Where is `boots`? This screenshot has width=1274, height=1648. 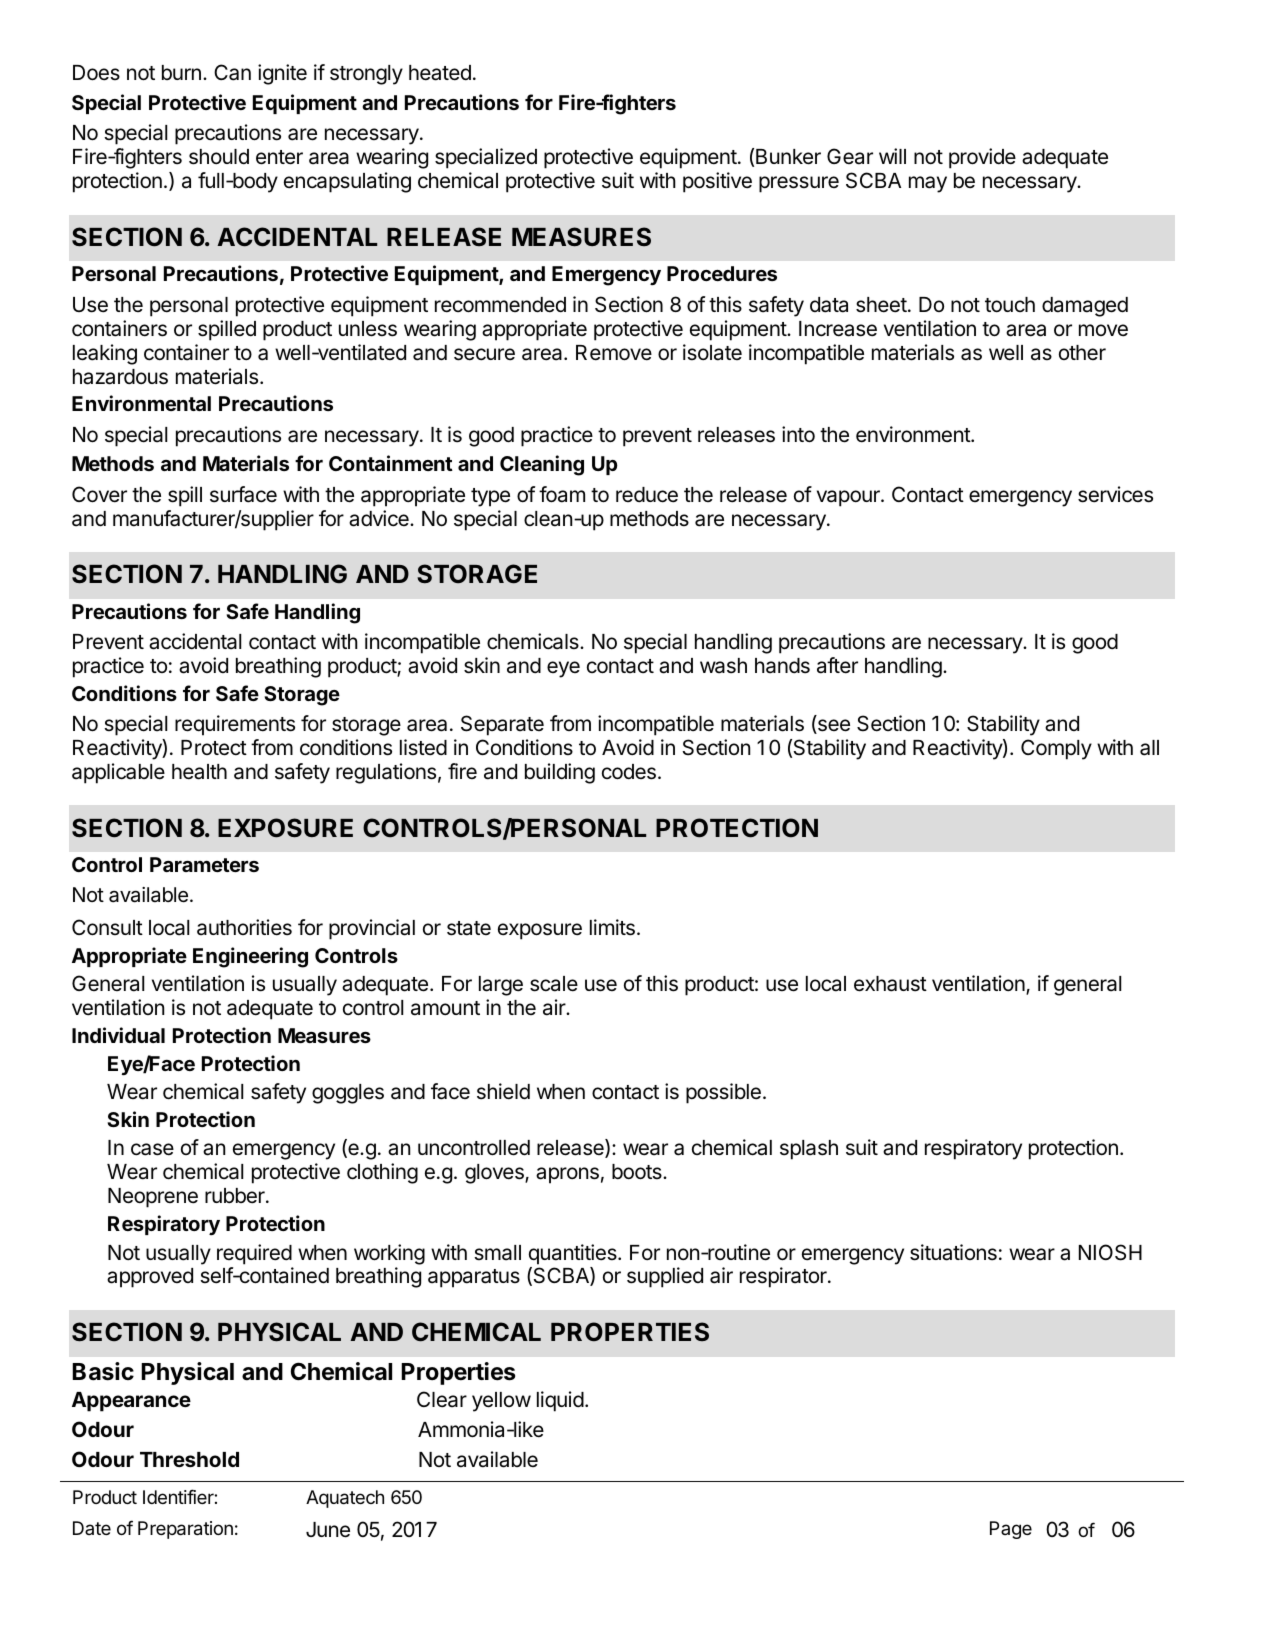 boots is located at coordinates (638, 1172).
